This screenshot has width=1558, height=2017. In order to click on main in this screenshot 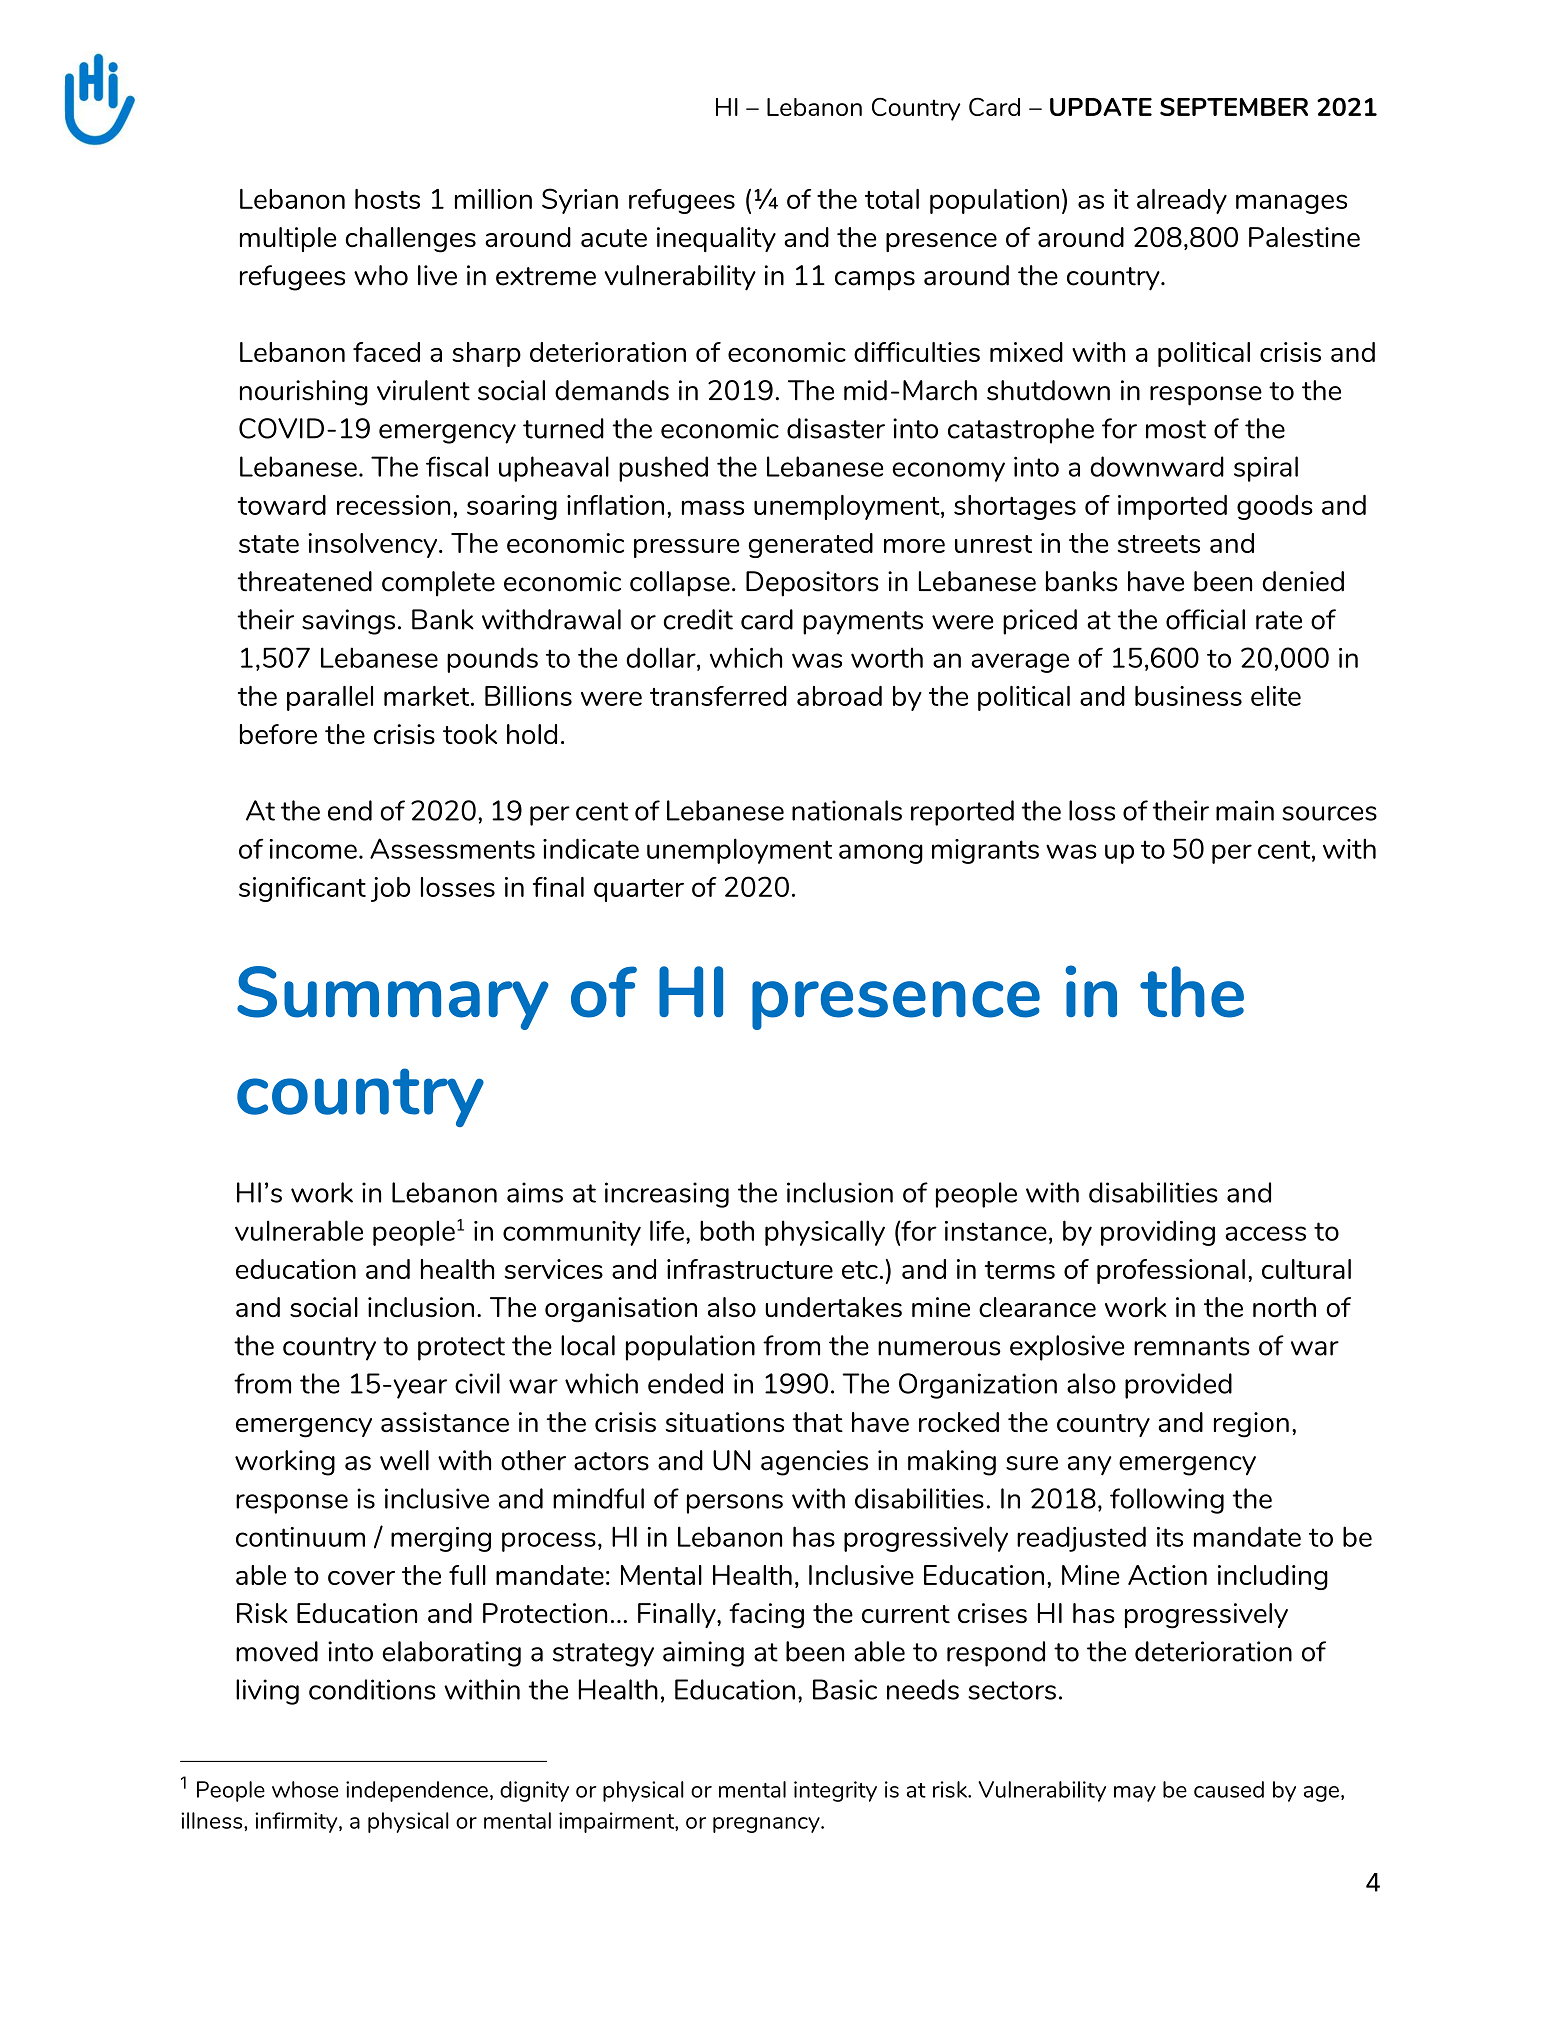, I will do `click(1245, 810)`.
